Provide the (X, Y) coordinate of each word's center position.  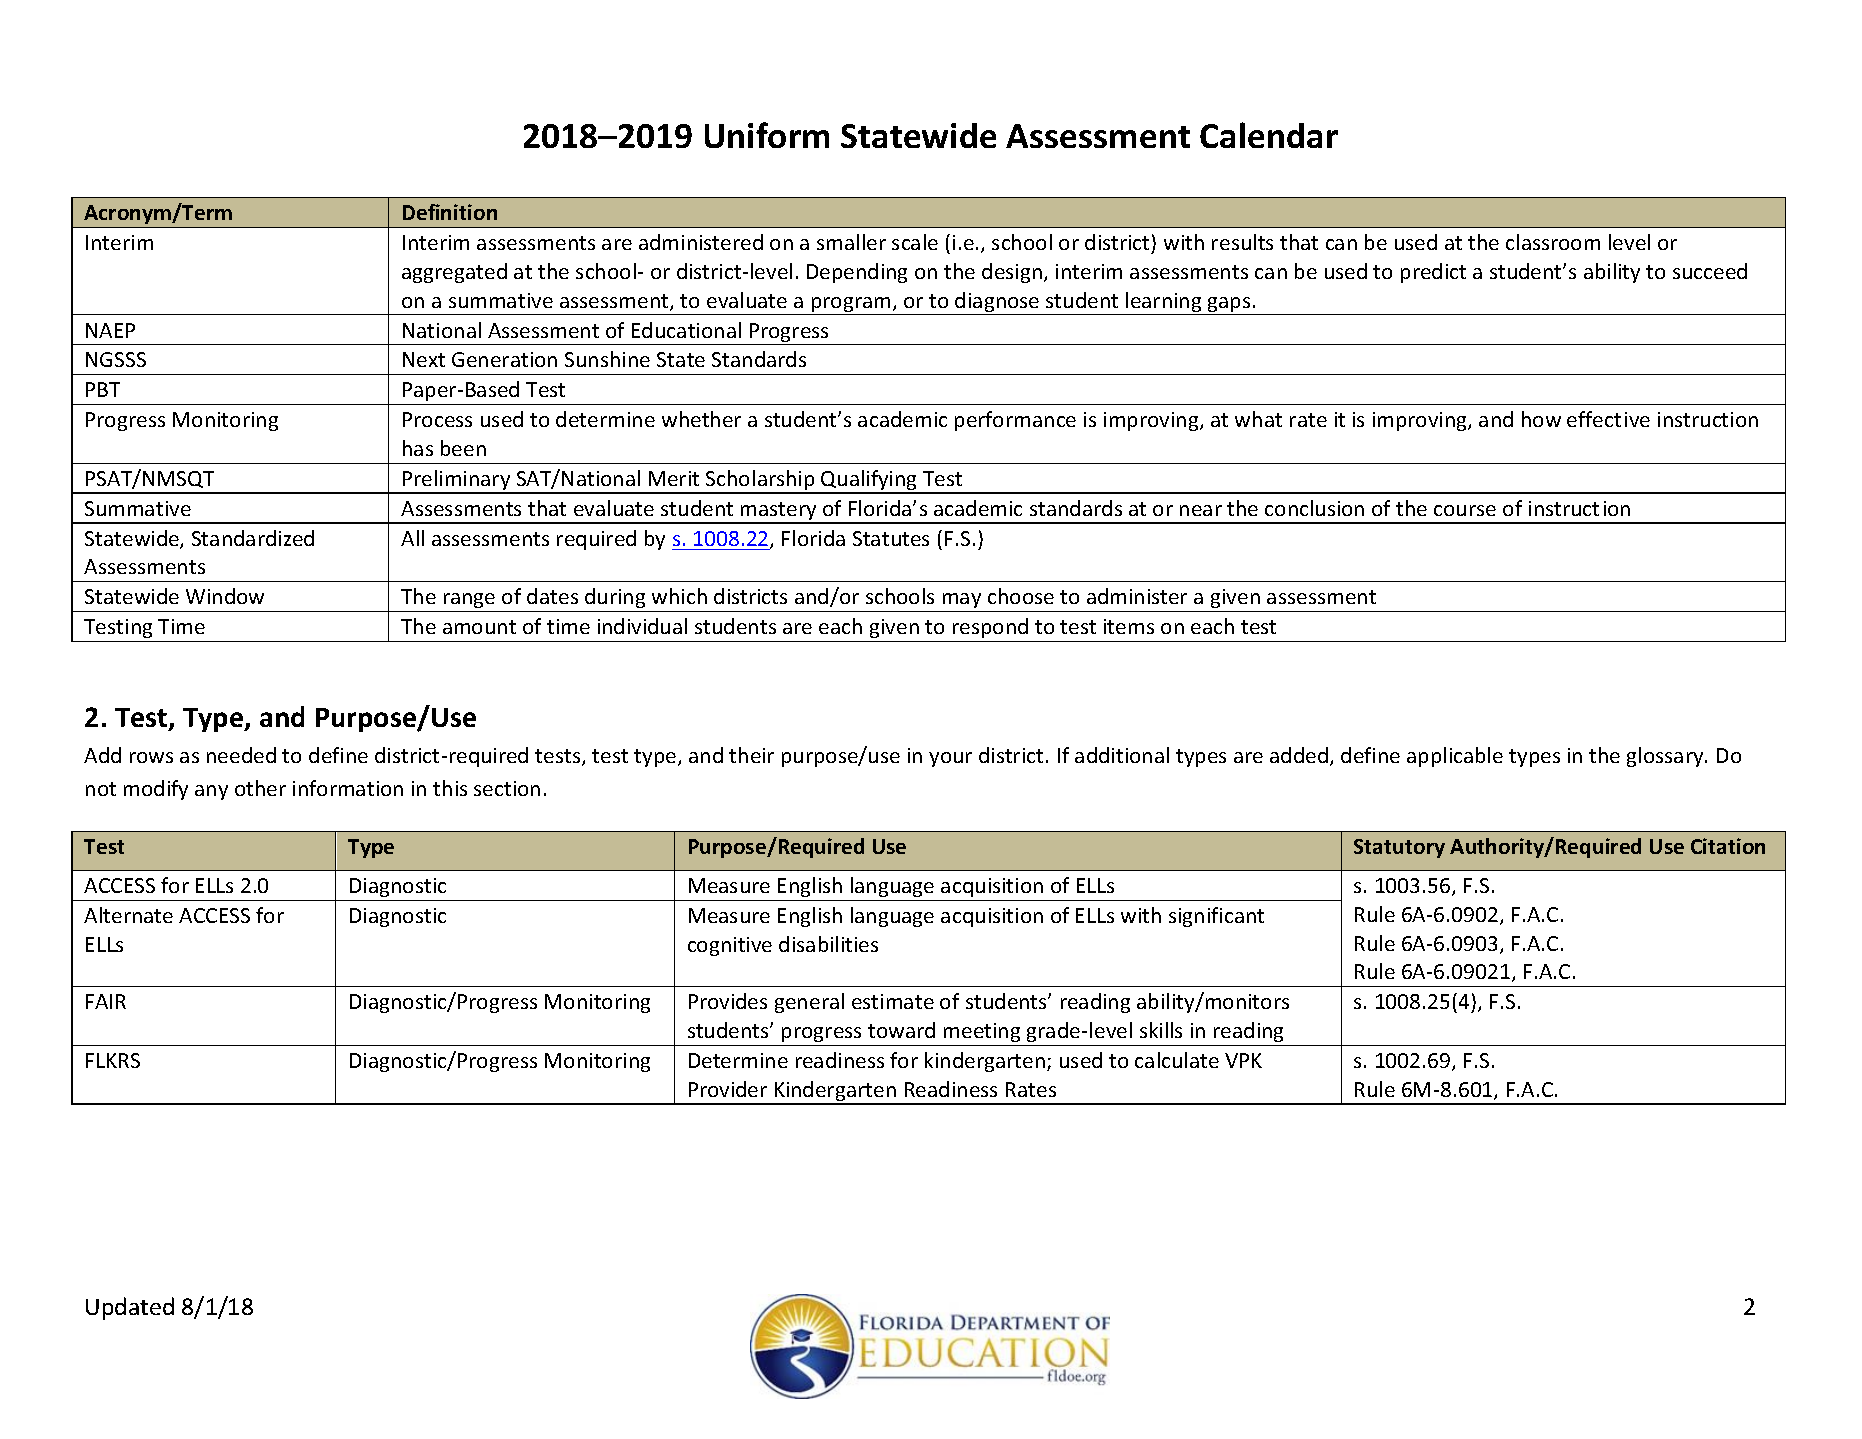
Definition (450, 212)
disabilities (828, 944)
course (1465, 510)
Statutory (1399, 848)
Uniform (767, 135)
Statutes (891, 538)
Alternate (128, 915)
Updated (130, 1308)
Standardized (253, 538)
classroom (1553, 242)
